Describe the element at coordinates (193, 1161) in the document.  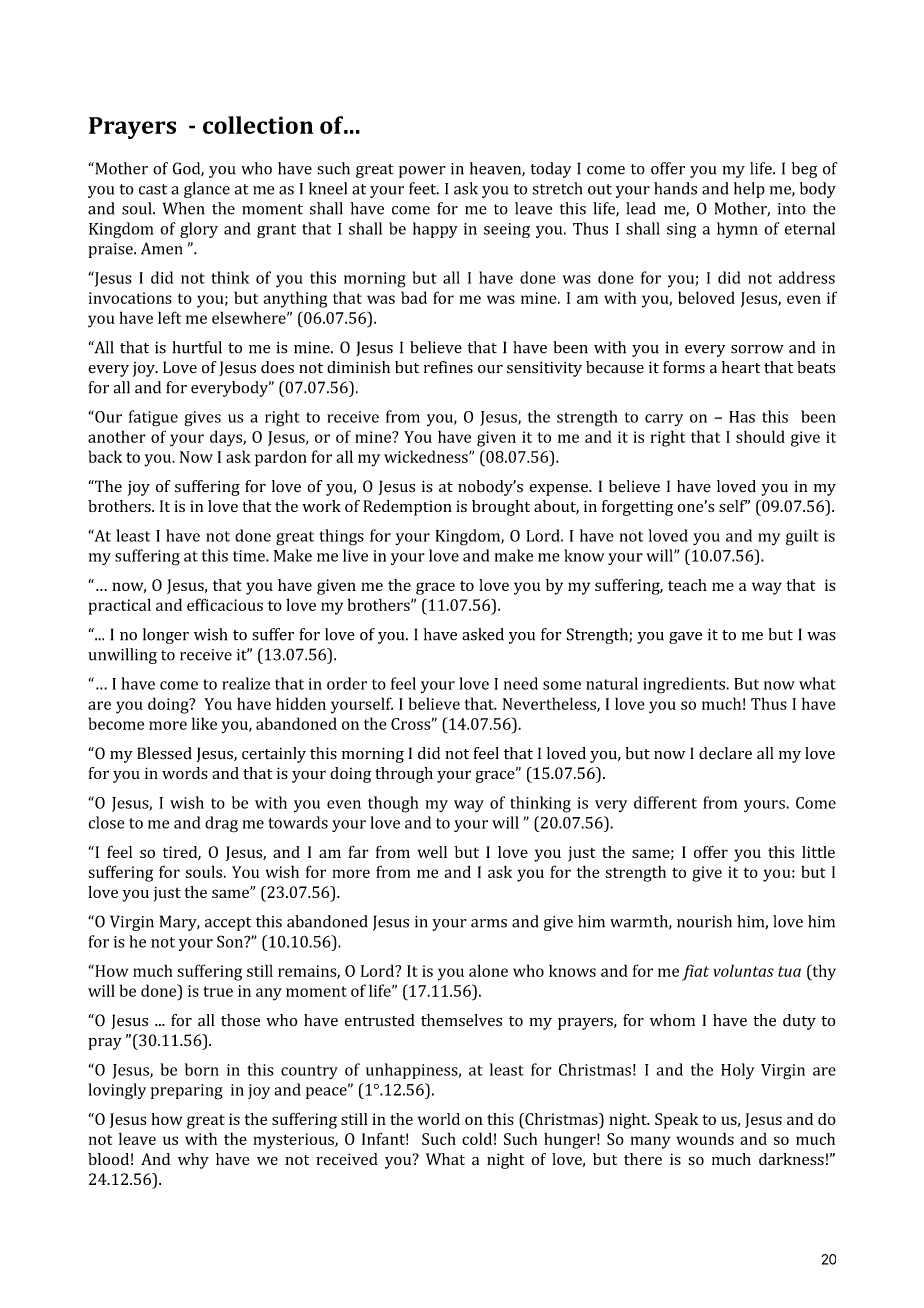
I see `why` at that location.
